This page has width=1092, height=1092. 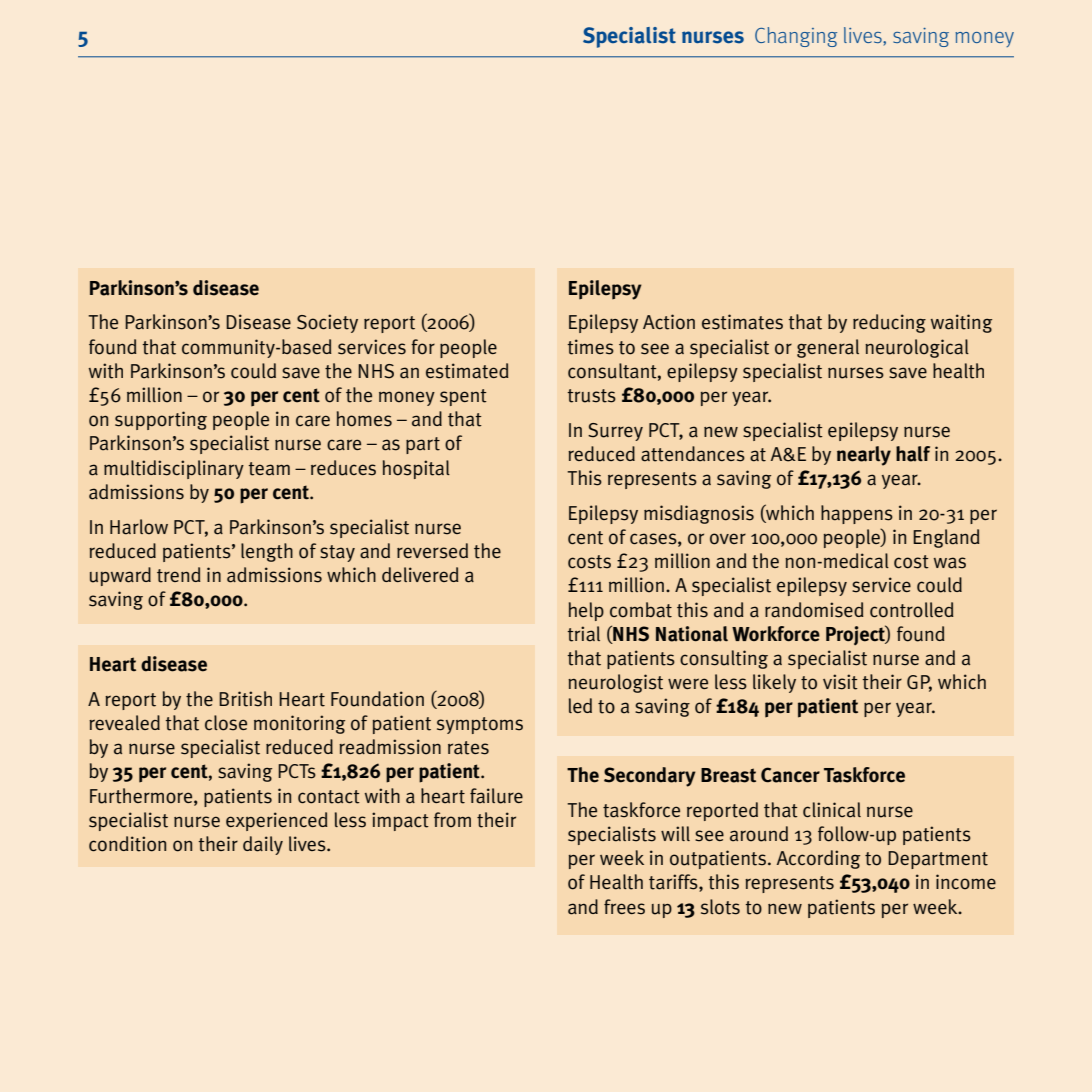 I want to click on According, so click(x=818, y=859).
